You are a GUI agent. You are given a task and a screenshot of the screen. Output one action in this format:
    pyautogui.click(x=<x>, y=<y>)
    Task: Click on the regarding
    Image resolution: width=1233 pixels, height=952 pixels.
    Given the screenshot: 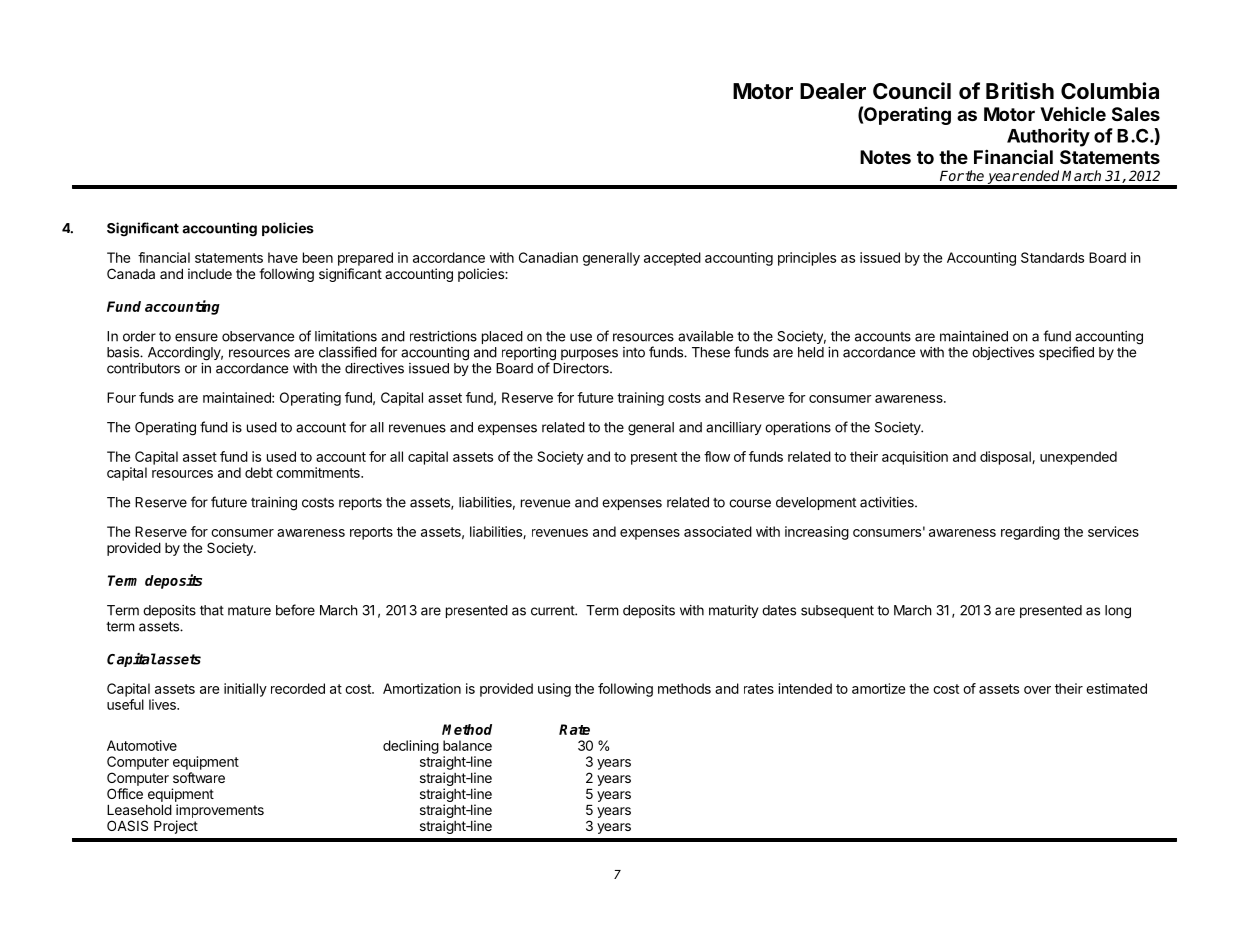 What is the action you would take?
    pyautogui.click(x=1030, y=533)
